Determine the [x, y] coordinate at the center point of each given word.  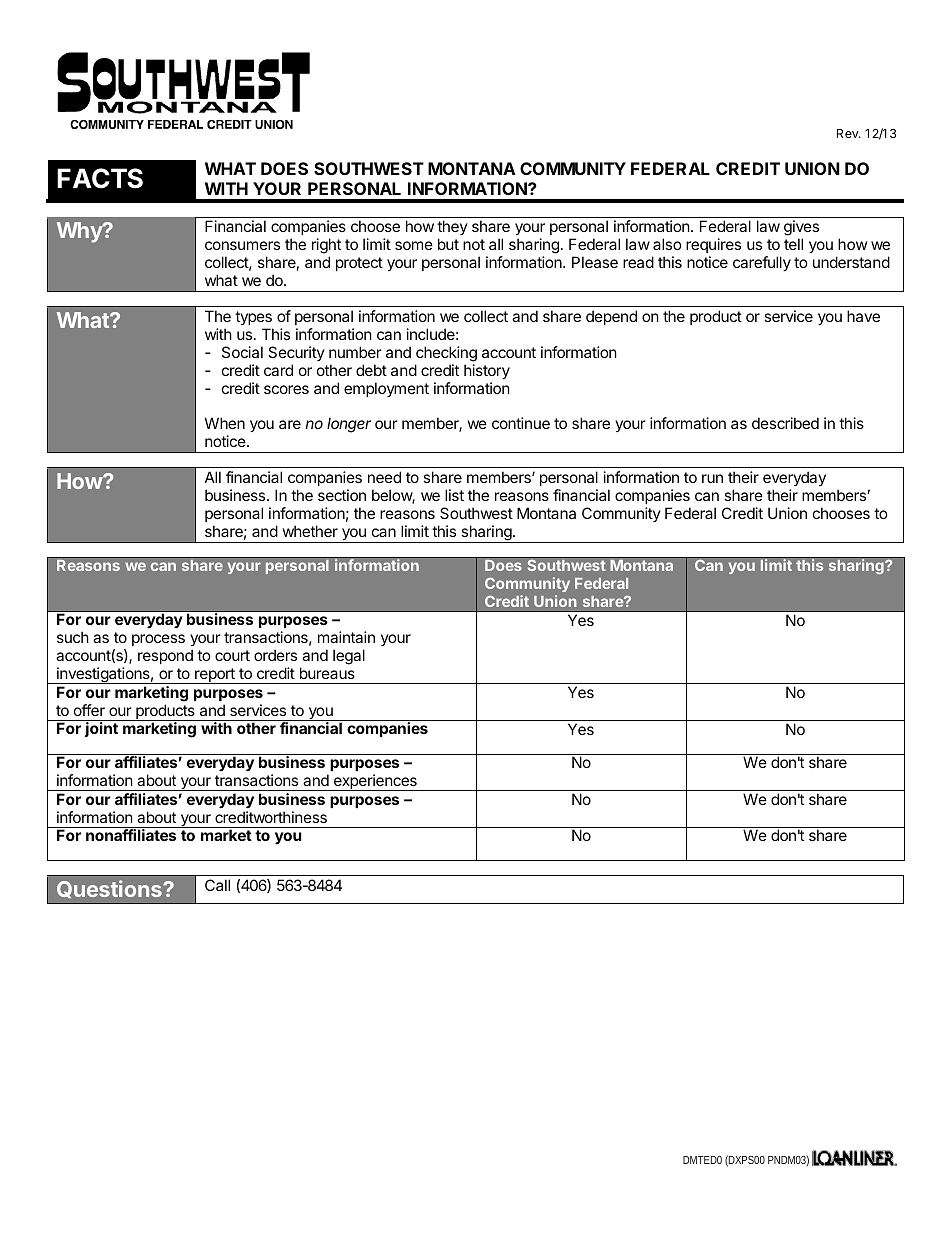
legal [349, 657]
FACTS [100, 178]
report [215, 676]
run [712, 478]
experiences [375, 782]
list [454, 495]
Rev [848, 133]
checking [446, 354]
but [448, 244]
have [863, 316]
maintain [346, 637]
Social [242, 352]
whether [310, 531]
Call [217, 885]
